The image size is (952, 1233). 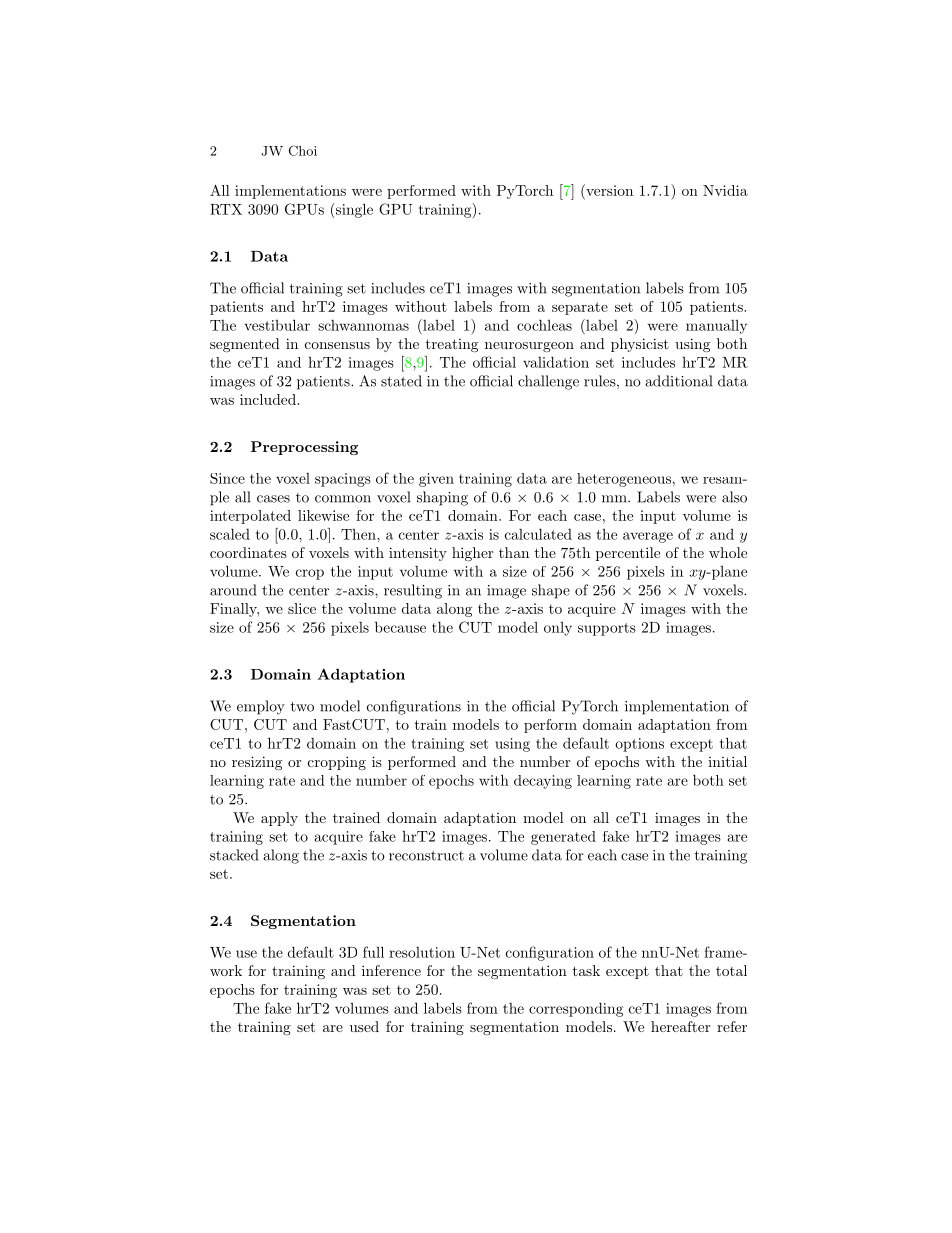 What do you see at coordinates (364, 1026) in the screenshot?
I see `used` at bounding box center [364, 1026].
